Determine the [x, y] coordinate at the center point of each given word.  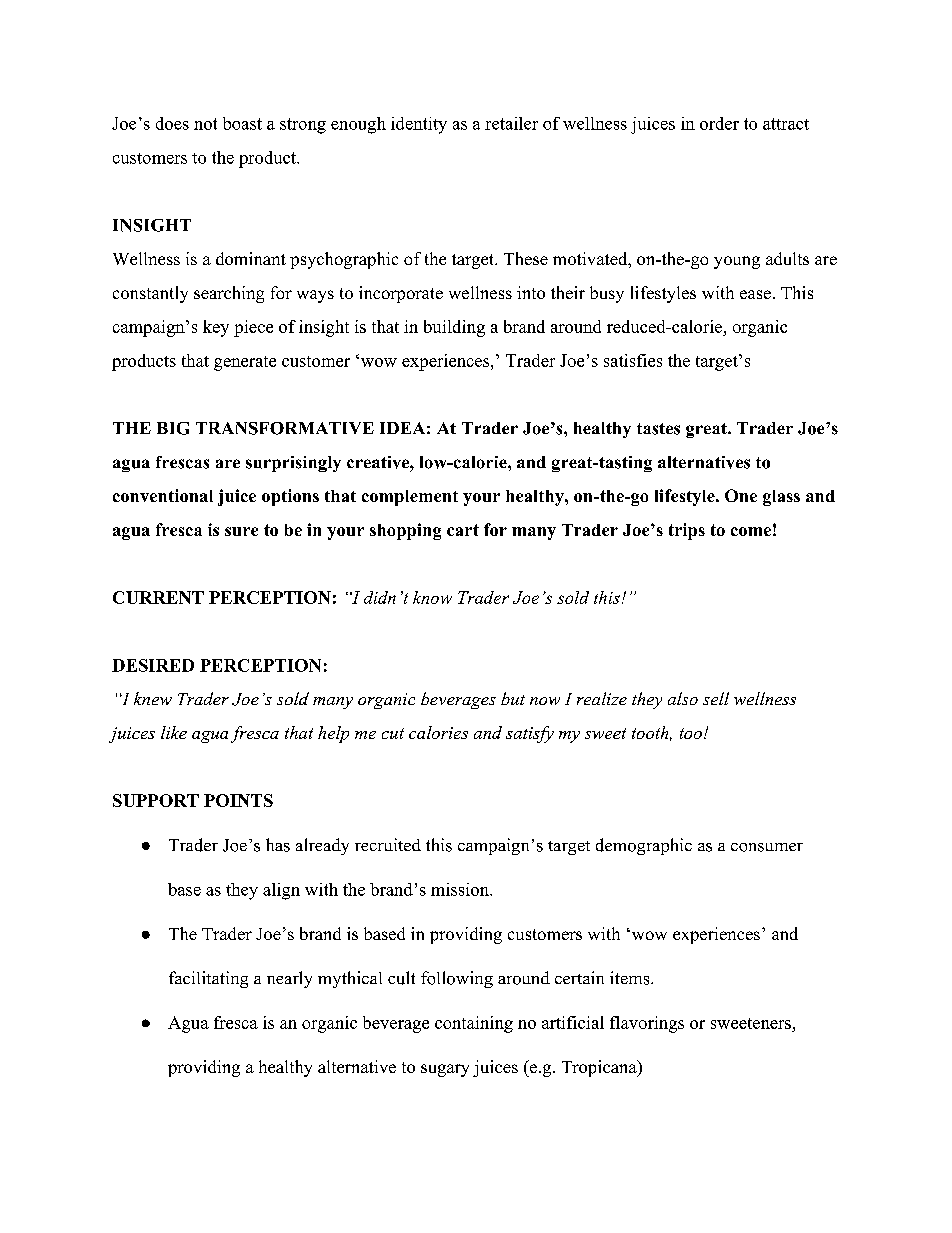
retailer [511, 123]
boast [242, 123]
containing [474, 1024]
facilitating [208, 979]
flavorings [647, 1024]
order [719, 123]
